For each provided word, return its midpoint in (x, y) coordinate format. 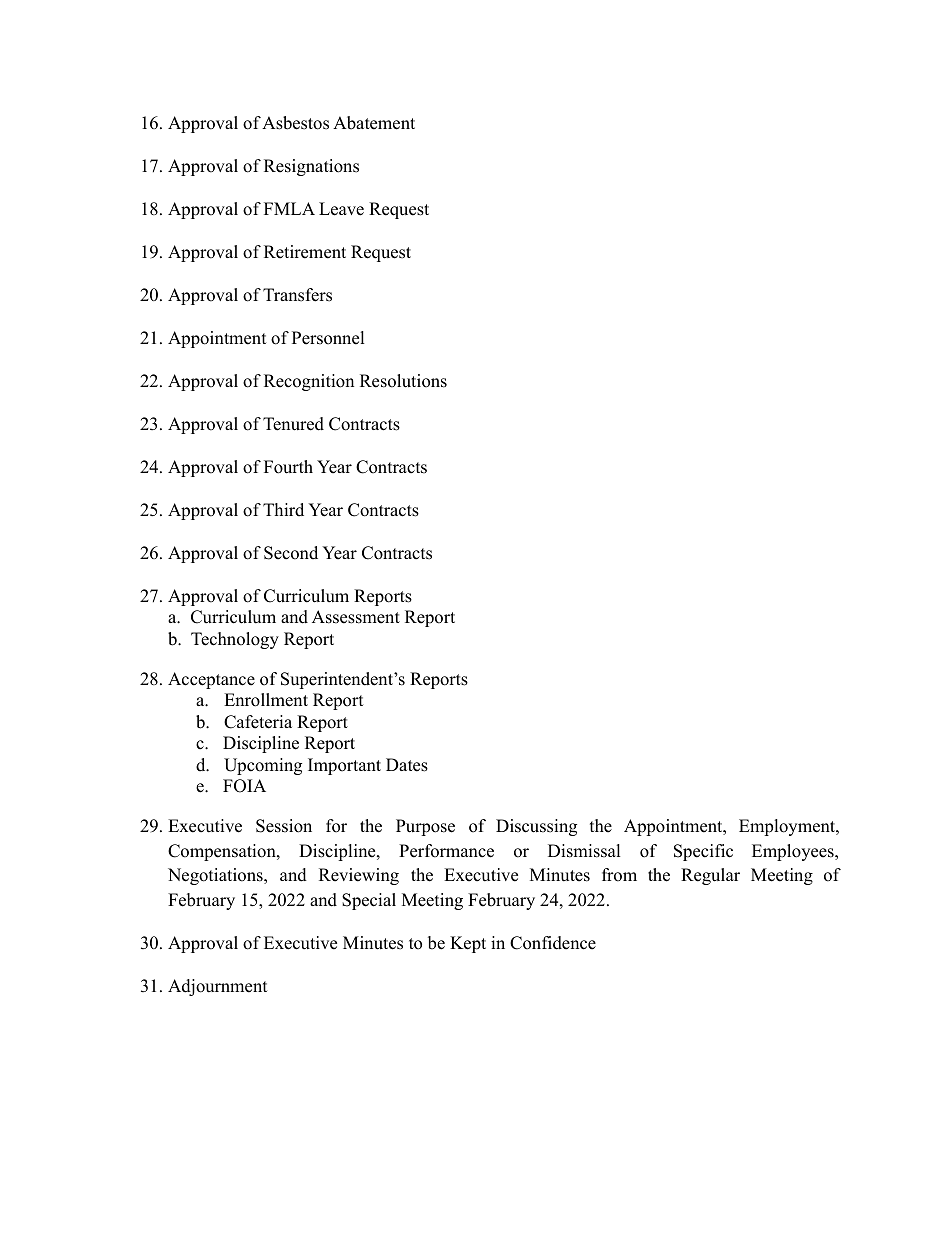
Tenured (293, 424)
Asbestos (295, 123)
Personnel (328, 338)
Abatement (374, 123)
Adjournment (218, 987)
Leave (341, 209)
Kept (468, 944)
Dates (407, 765)
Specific (703, 852)
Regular (710, 876)
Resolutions (403, 381)
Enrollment (266, 700)
